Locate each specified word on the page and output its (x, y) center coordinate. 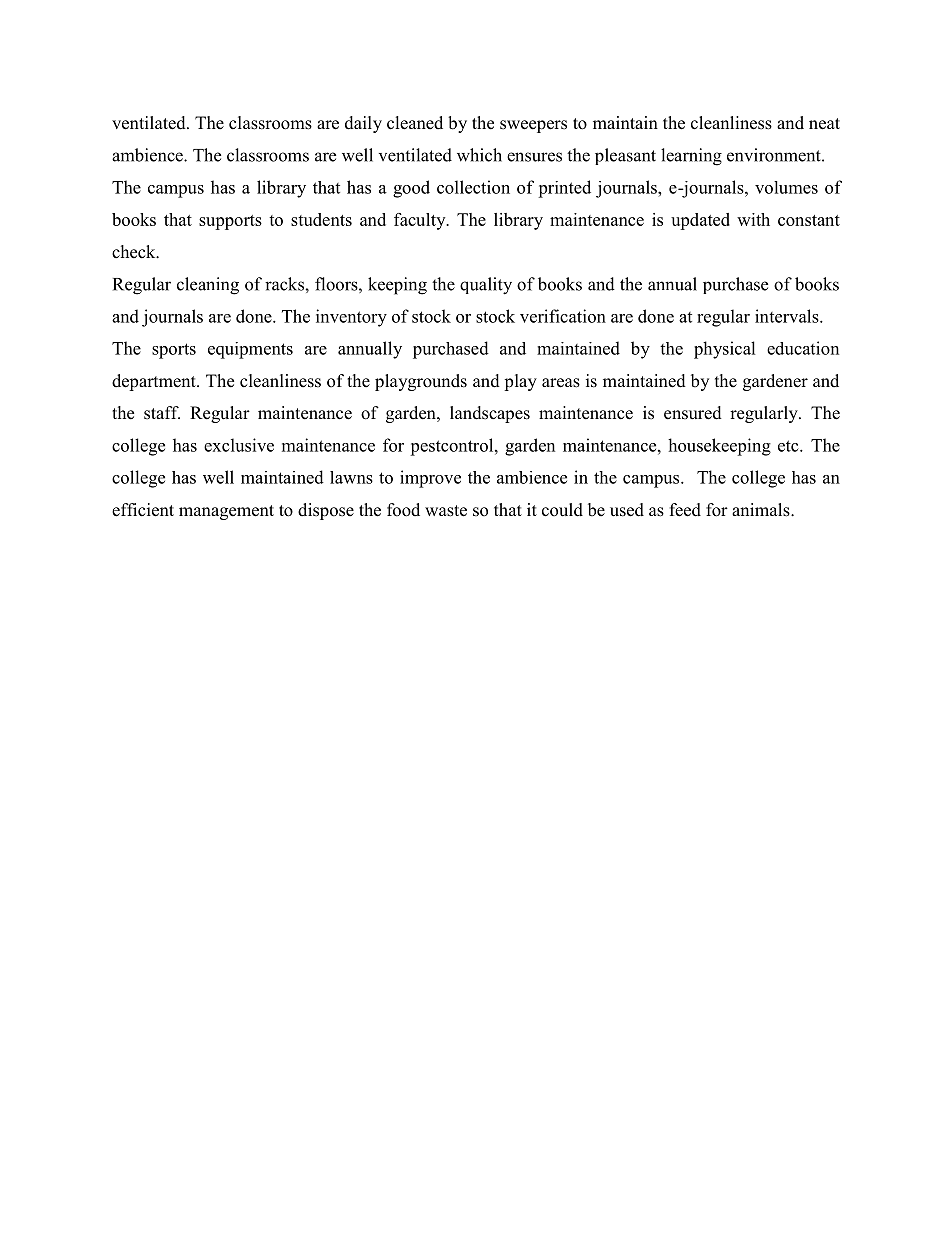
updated (700, 221)
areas (561, 383)
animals (762, 510)
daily (363, 124)
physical (725, 350)
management (226, 512)
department (155, 382)
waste (446, 511)
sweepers (533, 126)
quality (486, 286)
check (135, 252)
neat (824, 124)
